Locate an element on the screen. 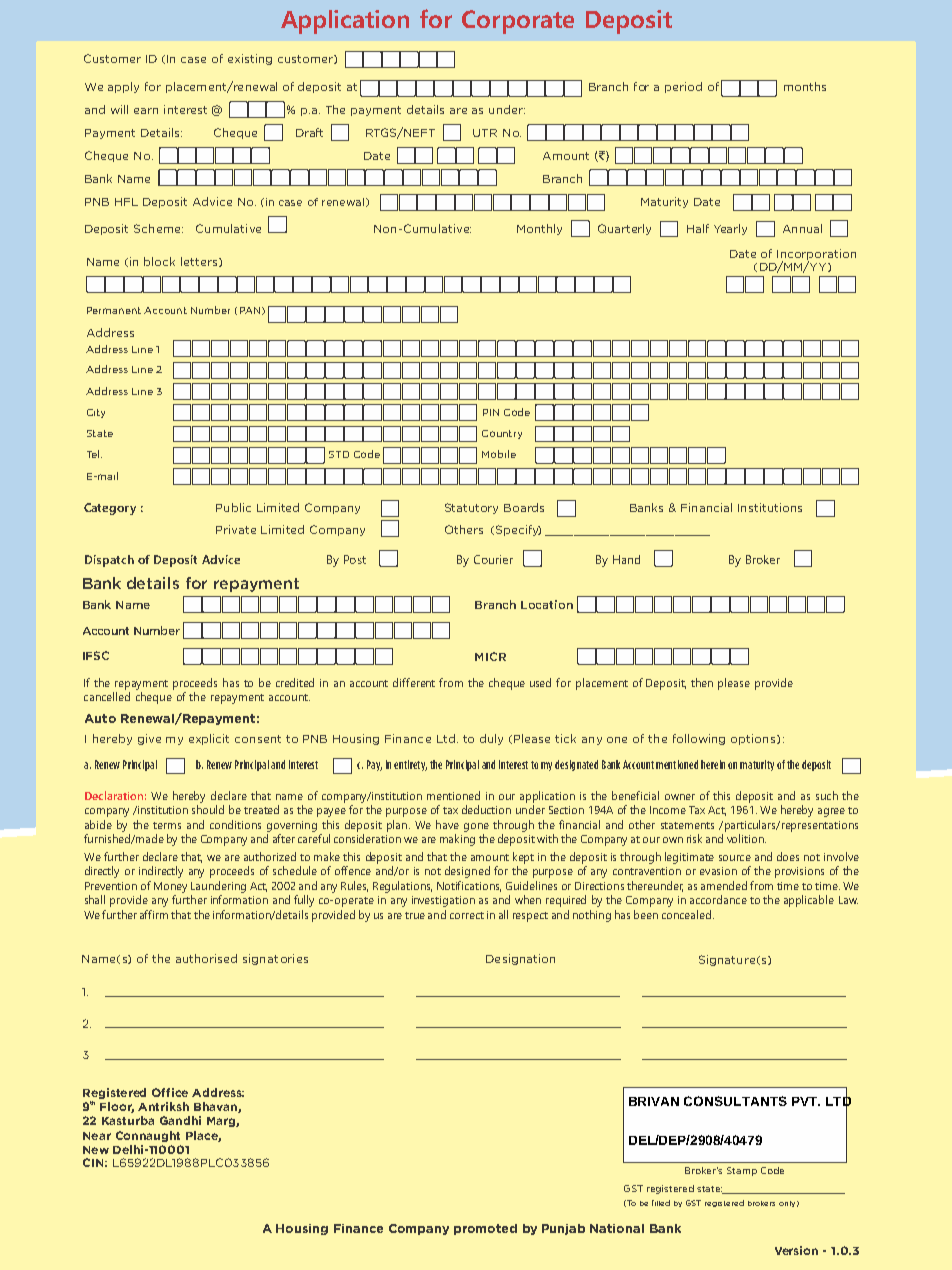 This screenshot has width=952, height=1270. correct is located at coordinates (467, 915).
